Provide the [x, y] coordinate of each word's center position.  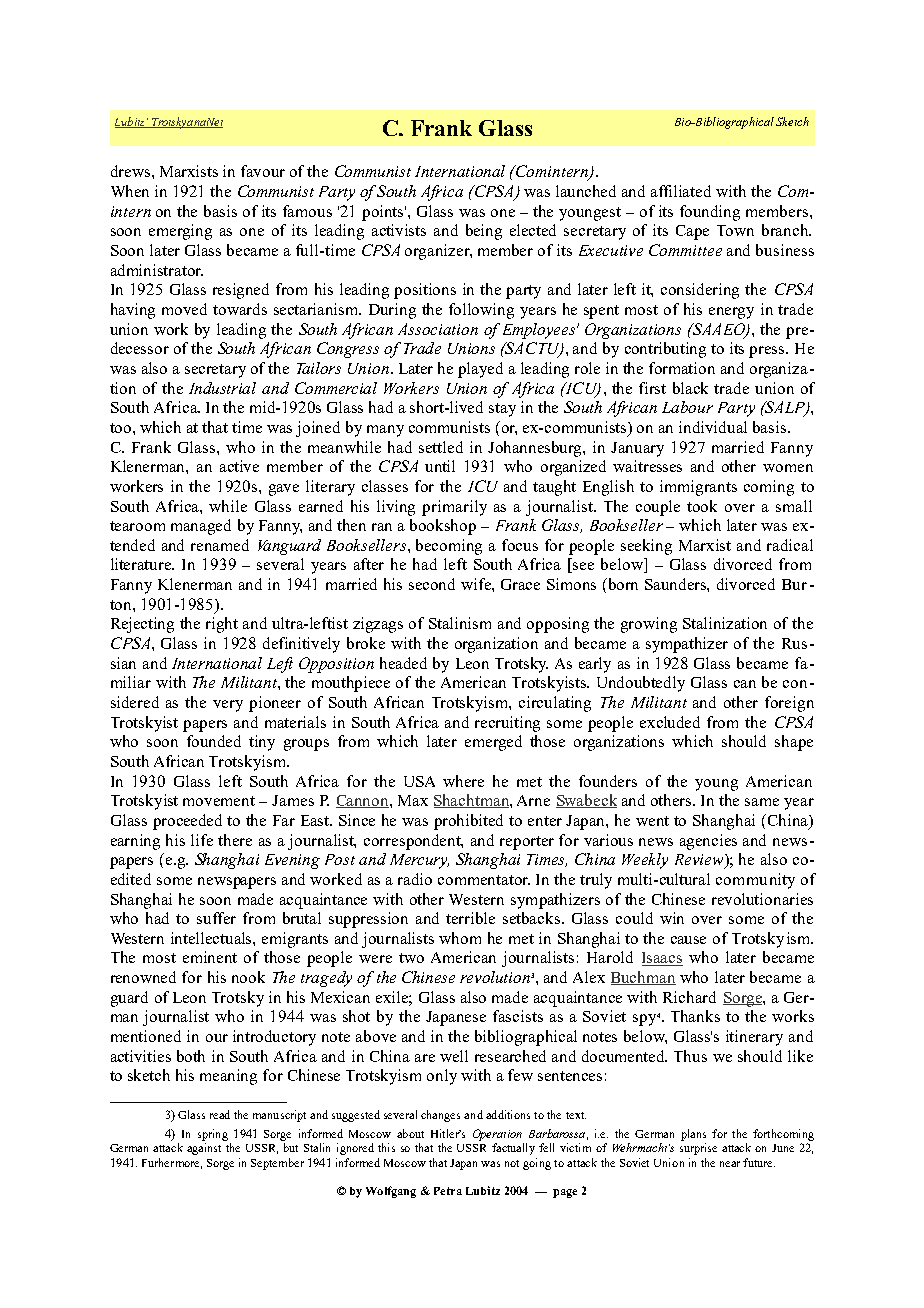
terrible [470, 918]
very [228, 706]
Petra [448, 1191]
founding [710, 213]
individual [713, 427]
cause [688, 940]
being [484, 232]
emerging [180, 232]
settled [441, 447]
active [239, 466]
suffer [216, 918]
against [204, 1149]
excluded [670, 722]
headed [403, 663]
